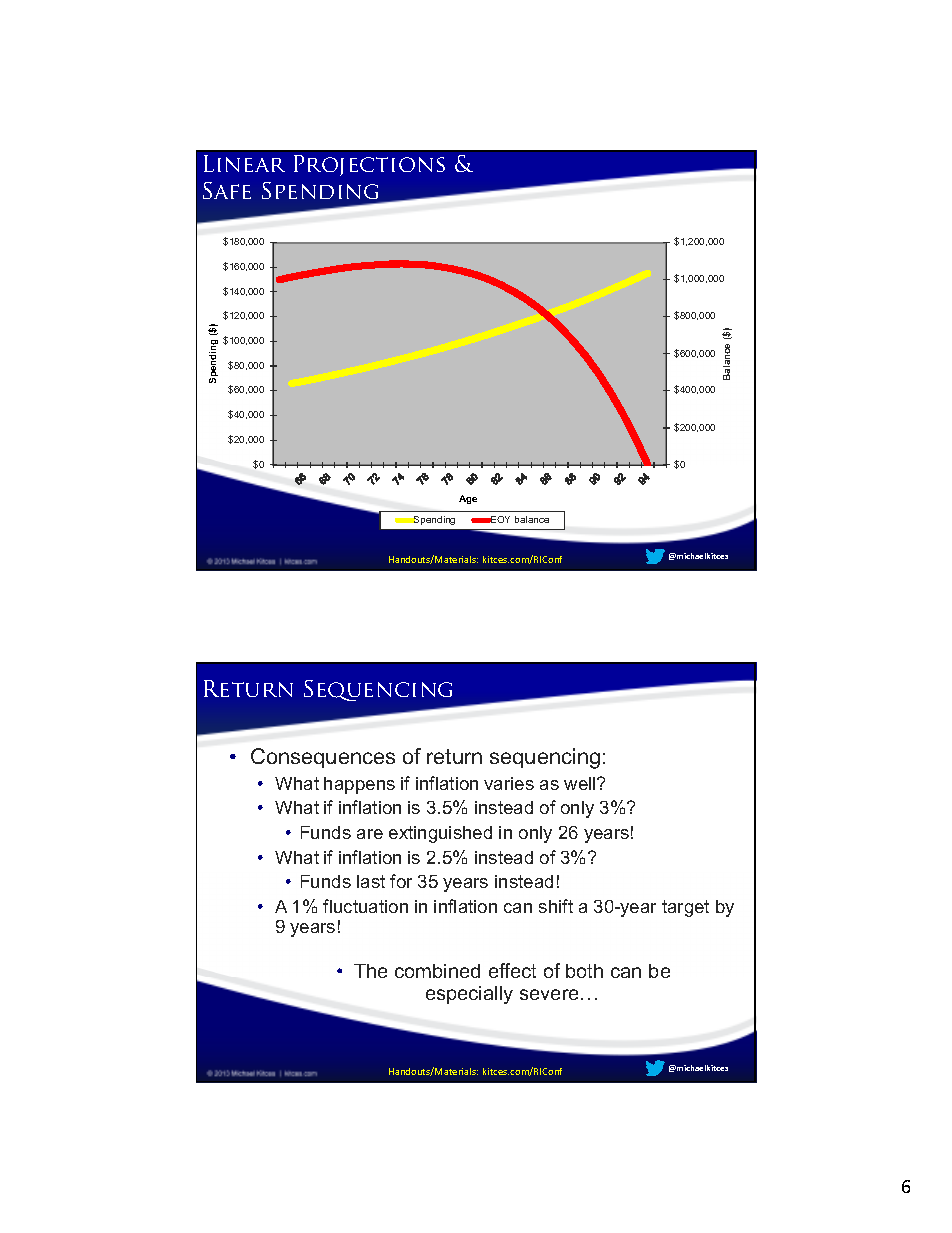 This page has height=1233, width=952. What do you see at coordinates (369, 165) in the page?
I see `Projections` at bounding box center [369, 165].
